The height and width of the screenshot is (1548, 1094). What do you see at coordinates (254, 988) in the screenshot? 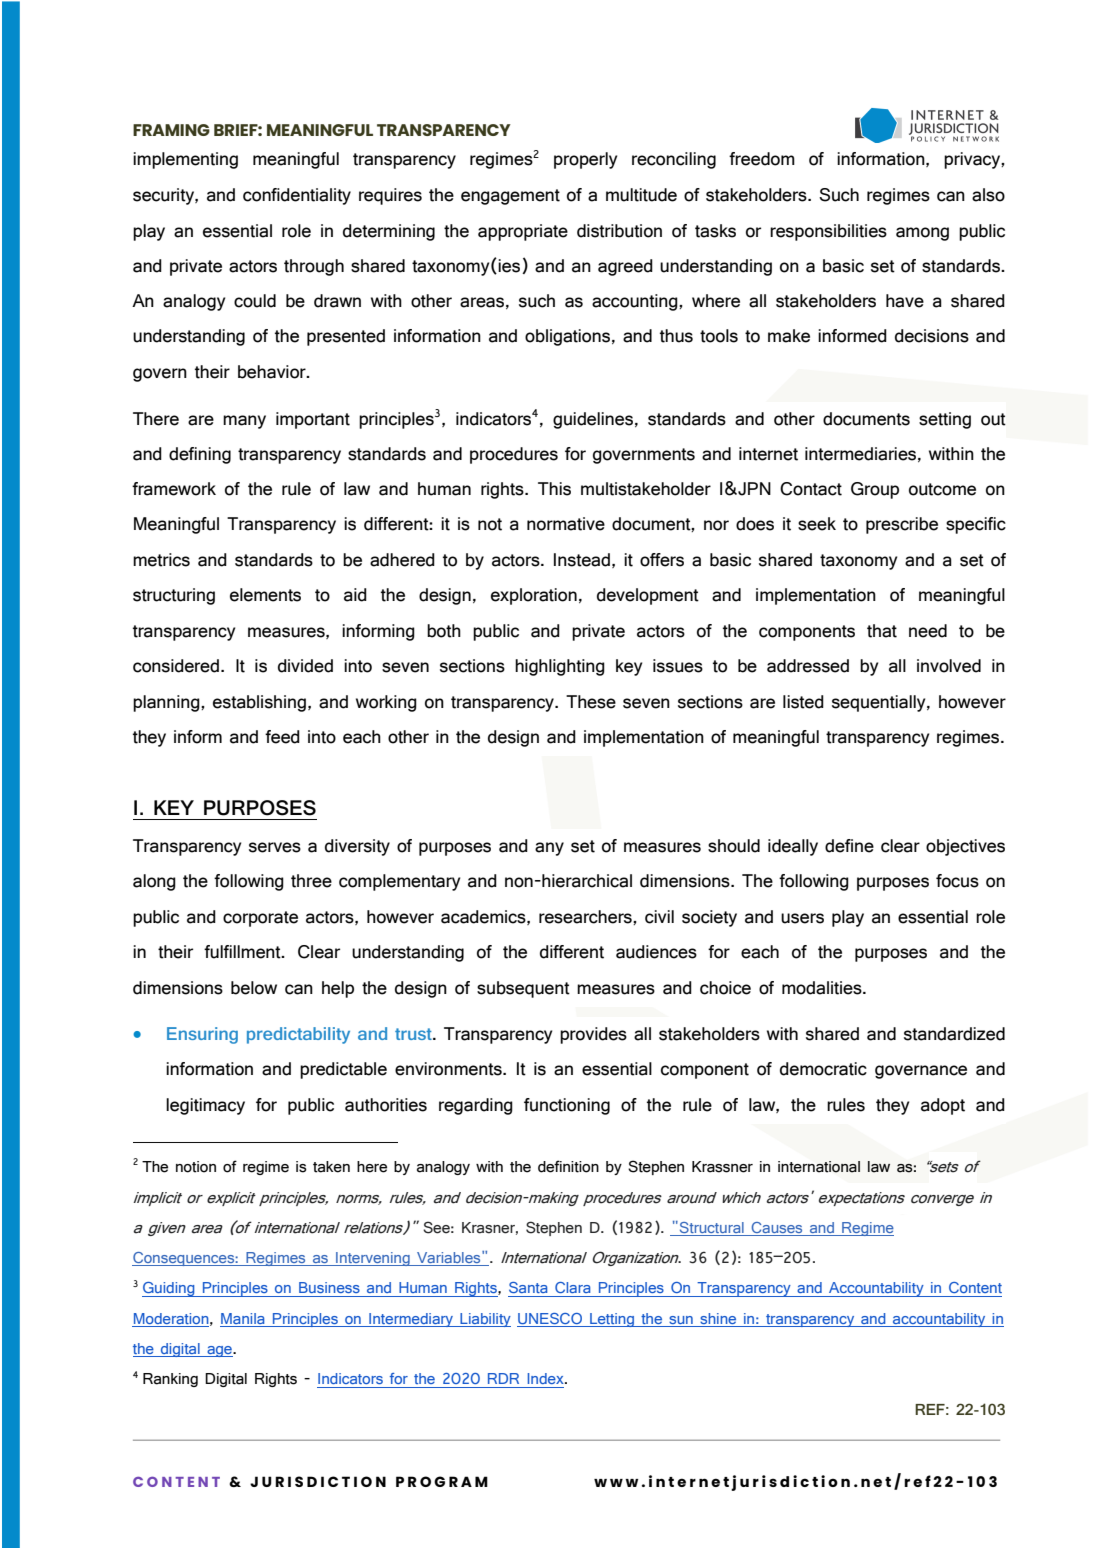
I see `below` at bounding box center [254, 988].
